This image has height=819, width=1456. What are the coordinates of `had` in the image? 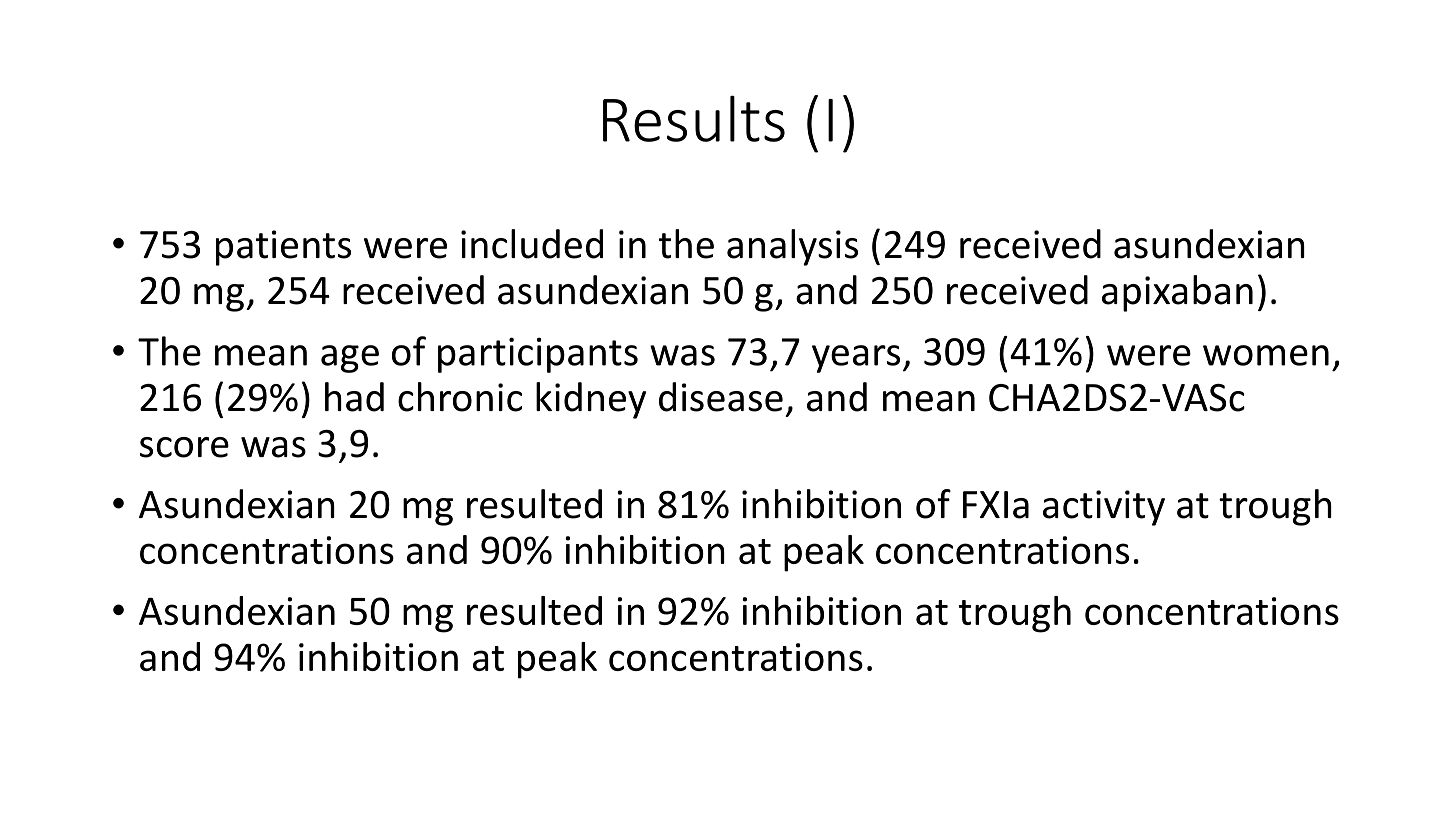 It's located at (354, 397).
